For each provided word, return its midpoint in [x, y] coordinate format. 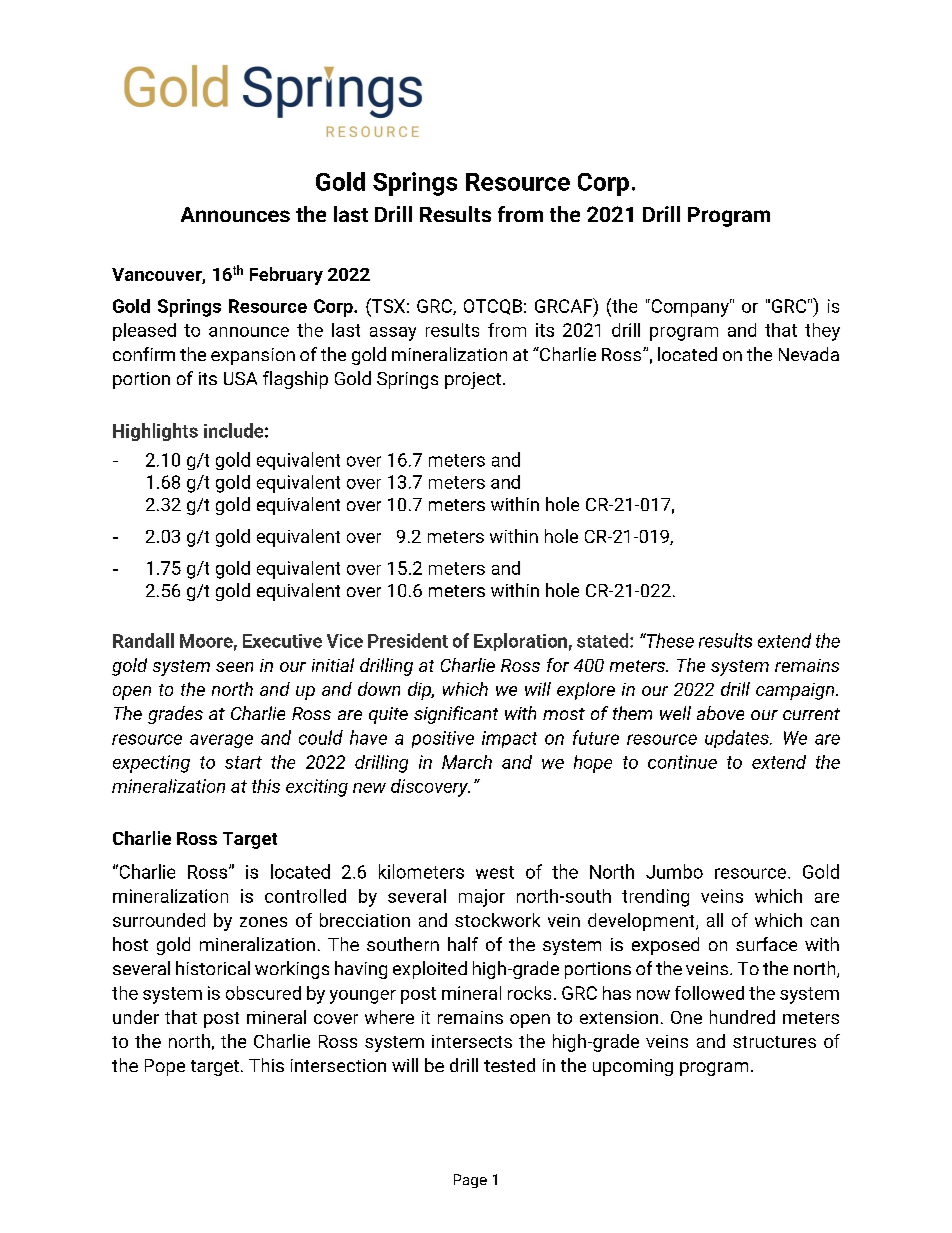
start [243, 762]
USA [240, 378]
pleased [144, 332]
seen [234, 667]
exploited [430, 970]
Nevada [809, 354]
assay [393, 334]
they [822, 332]
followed [709, 993]
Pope [165, 1067]
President [408, 640]
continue [682, 762]
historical [213, 968]
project [473, 380]
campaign [796, 691]
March [467, 762]
